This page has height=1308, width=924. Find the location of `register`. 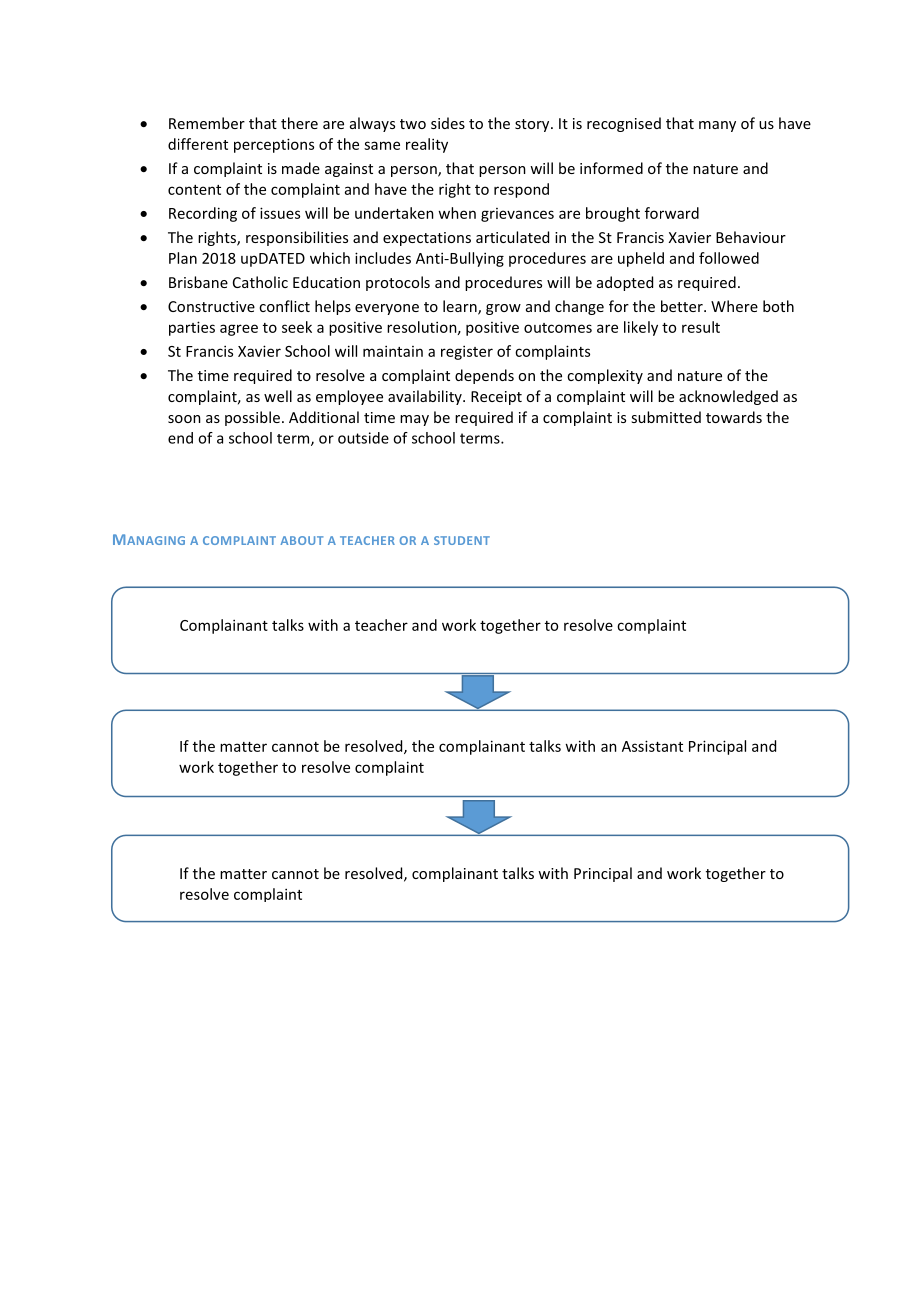

register is located at coordinates (467, 352).
